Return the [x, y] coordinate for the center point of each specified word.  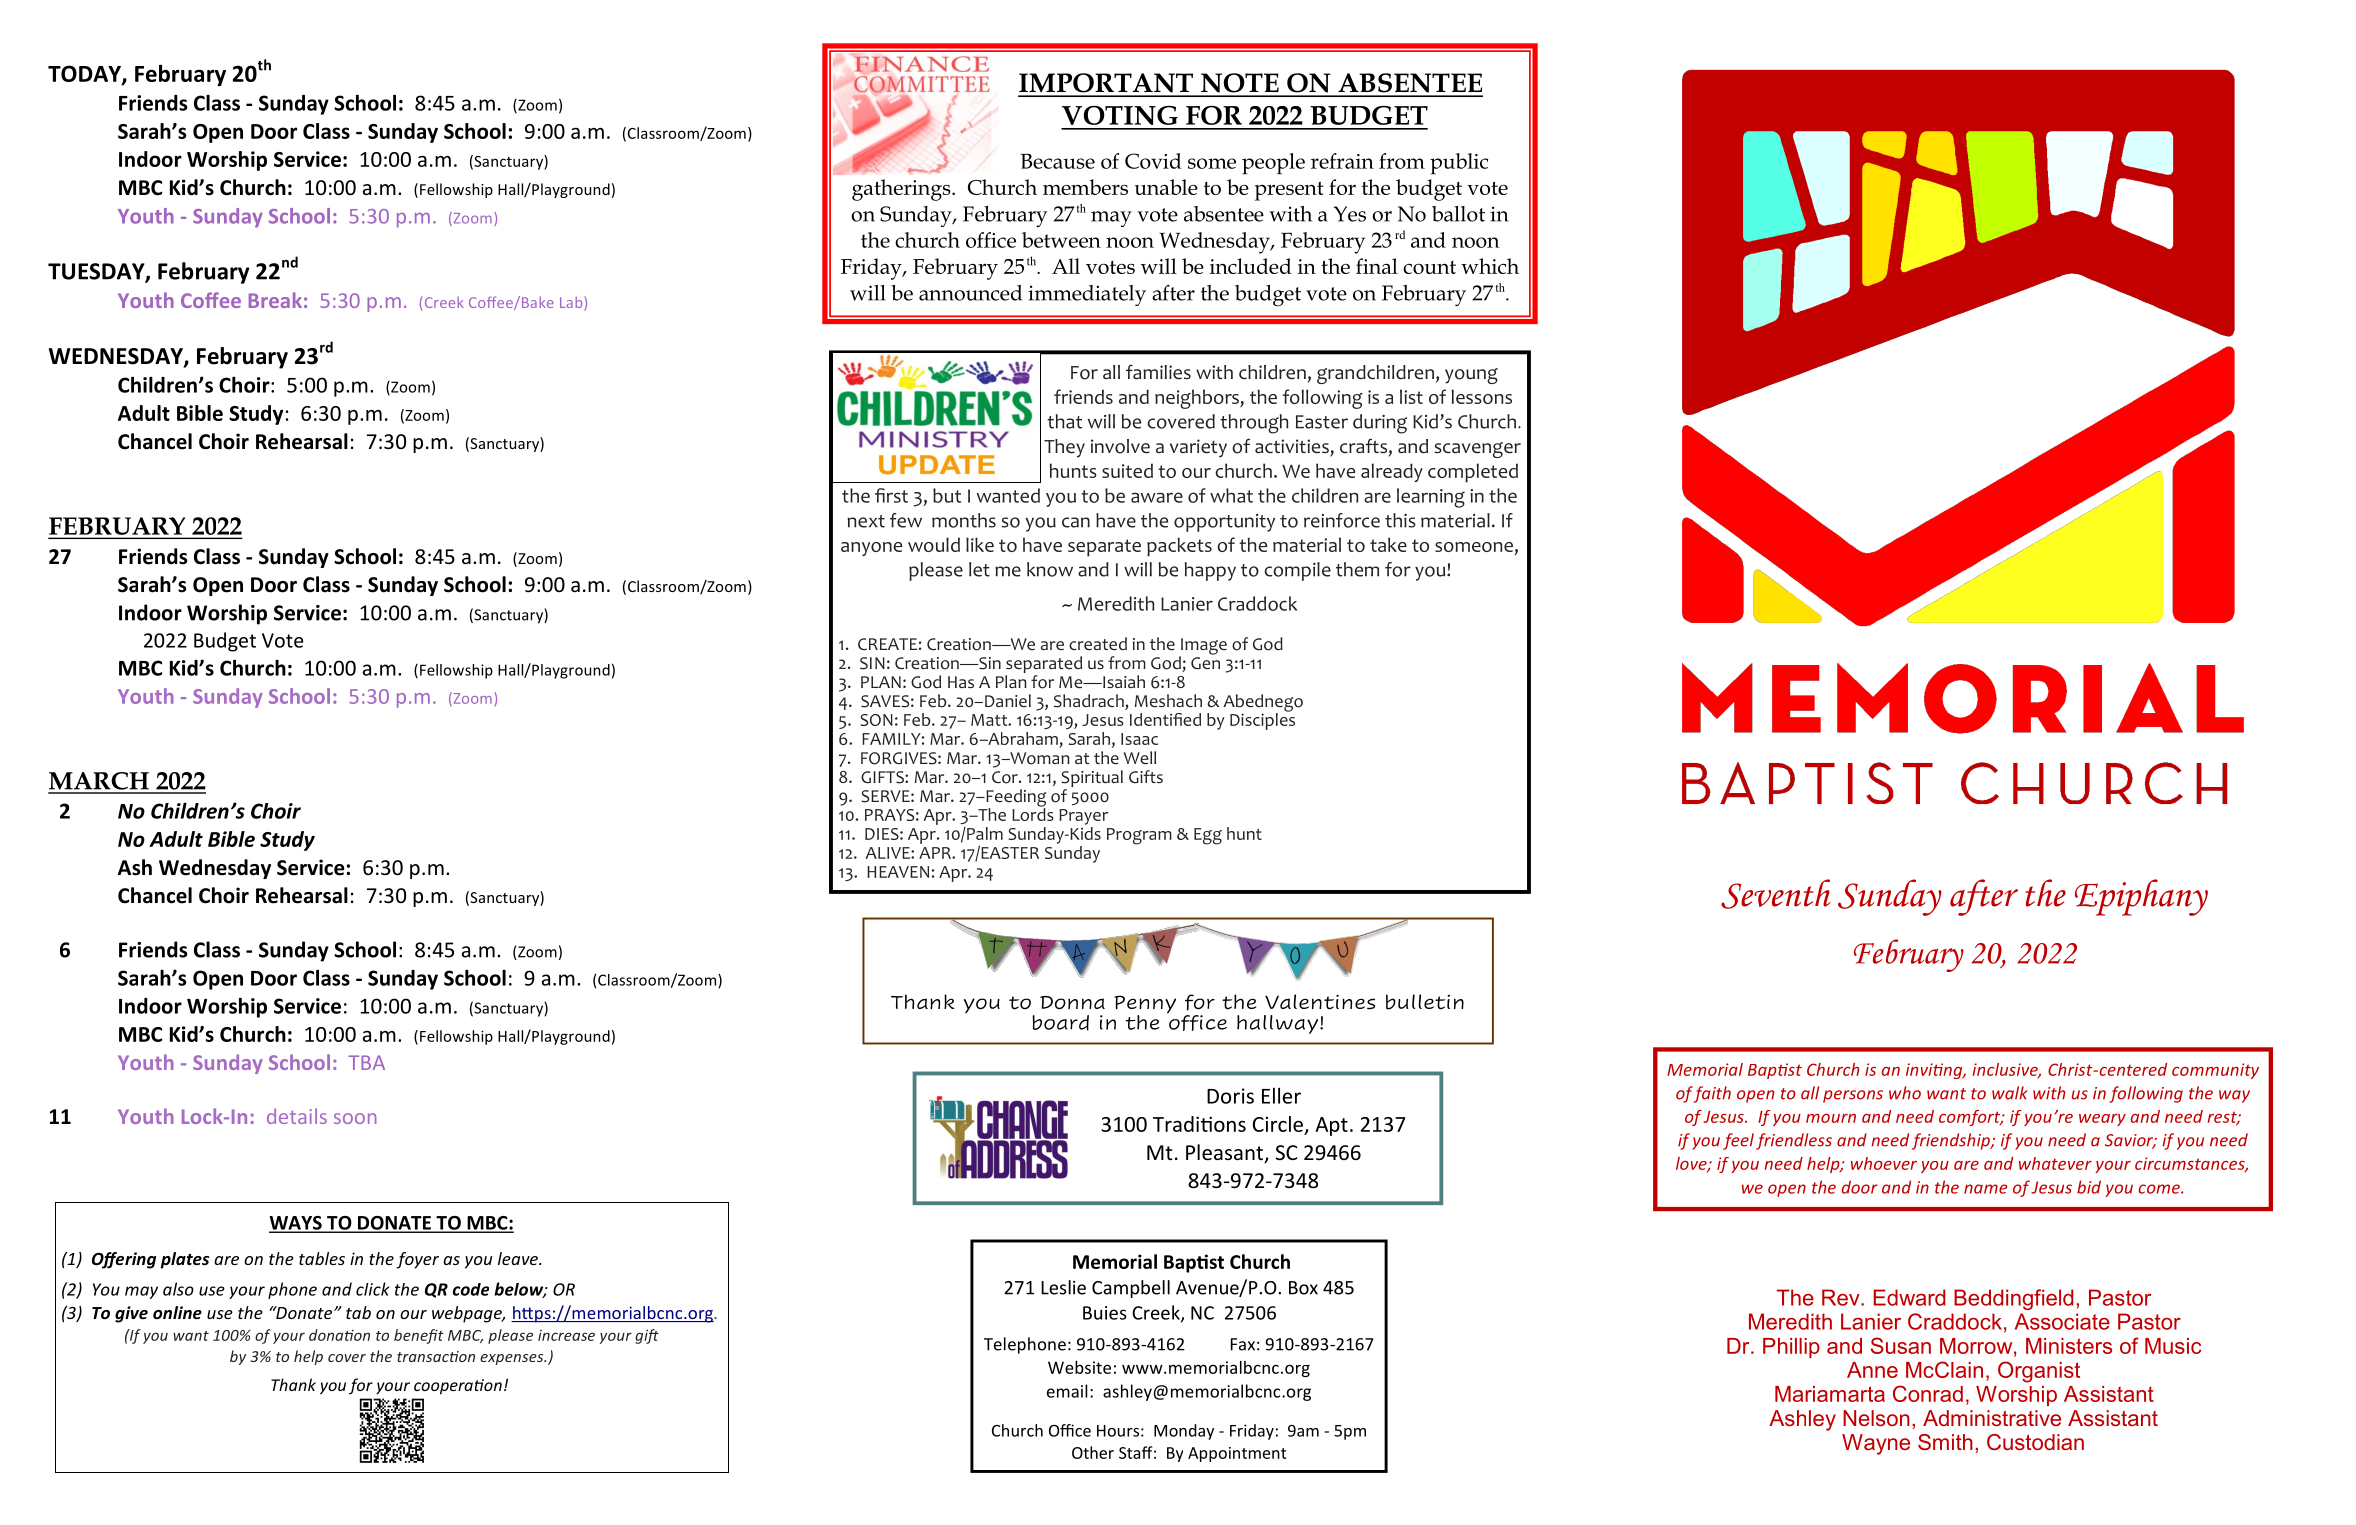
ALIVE [888, 853]
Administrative [1992, 1418]
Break [275, 300]
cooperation [458, 1387]
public [1459, 163]
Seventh [1776, 894]
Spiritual [1092, 778]
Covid [1153, 161]
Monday [1184, 1432]
